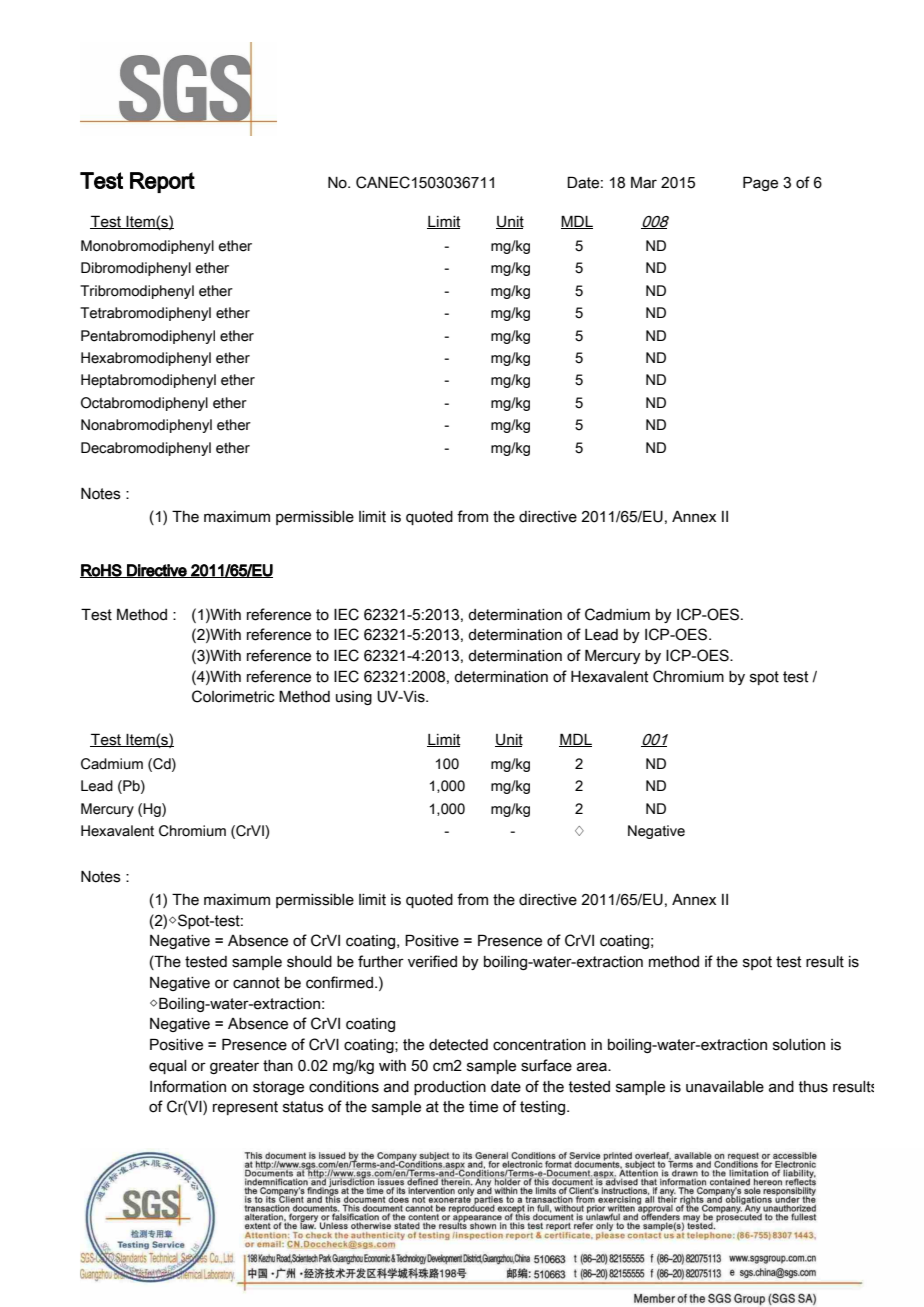 The image size is (924, 1307). I want to click on Mar, so click(644, 182).
